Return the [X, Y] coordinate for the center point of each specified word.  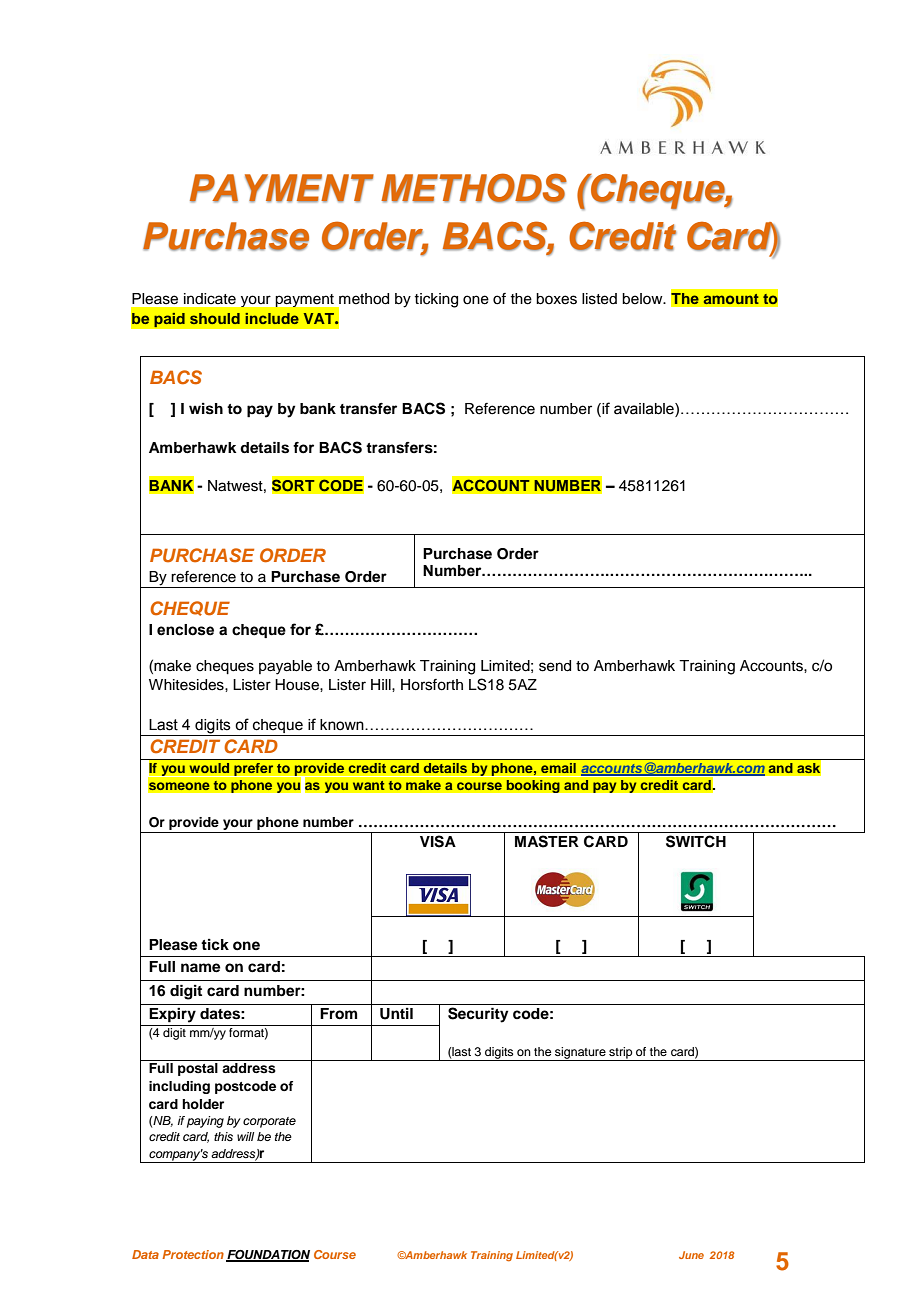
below [643, 299]
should [215, 318]
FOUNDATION [268, 1255]
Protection [193, 1254]
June [691, 1255]
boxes [556, 299]
